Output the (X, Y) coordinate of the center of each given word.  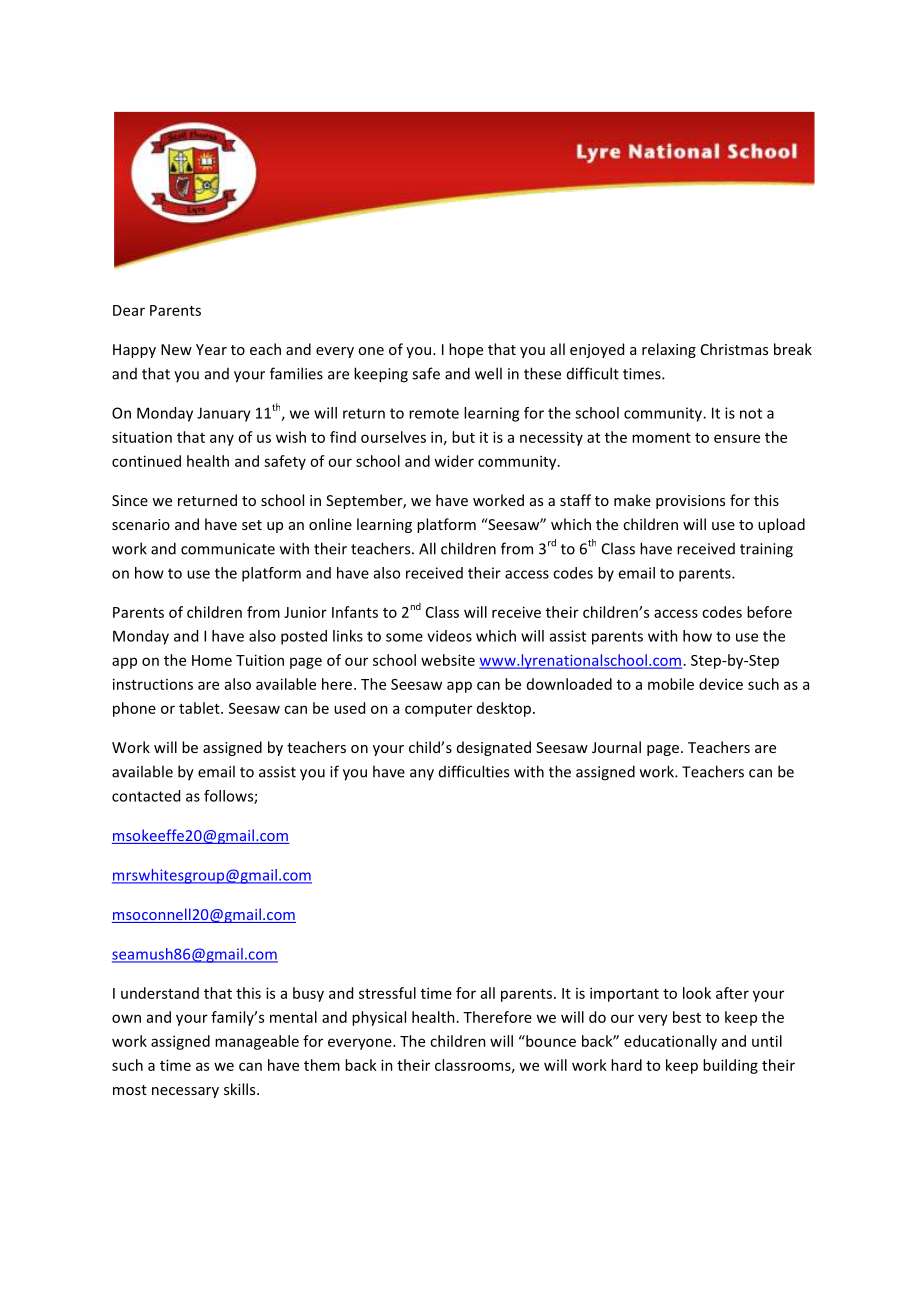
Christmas (734, 349)
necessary (185, 1092)
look (697, 993)
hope (466, 350)
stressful (387, 993)
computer (438, 710)
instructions (153, 684)
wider (454, 461)
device (721, 684)
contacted (146, 796)
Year (211, 349)
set (252, 525)
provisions (690, 502)
